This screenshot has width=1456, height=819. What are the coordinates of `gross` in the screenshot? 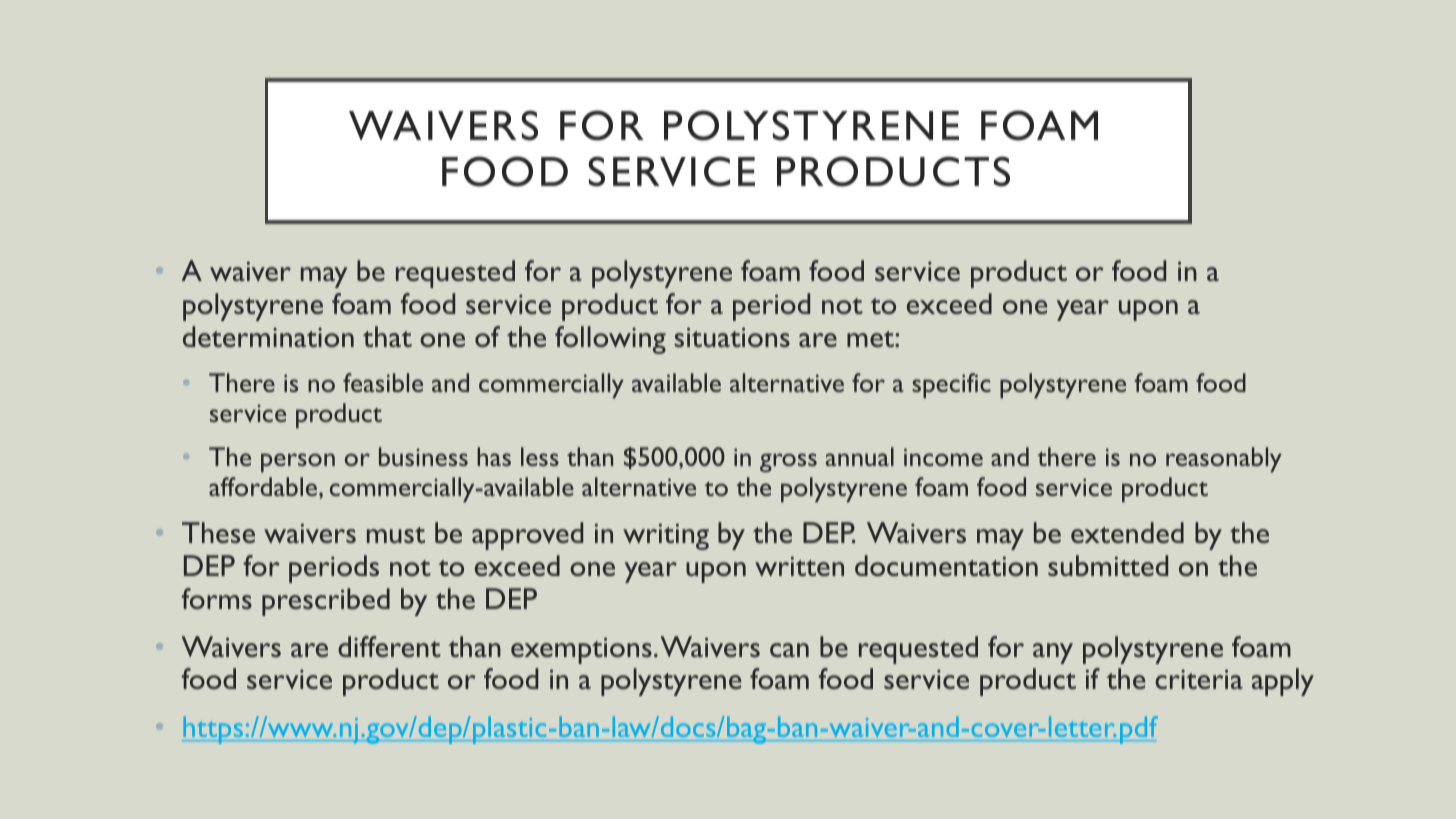 It's located at (788, 462).
